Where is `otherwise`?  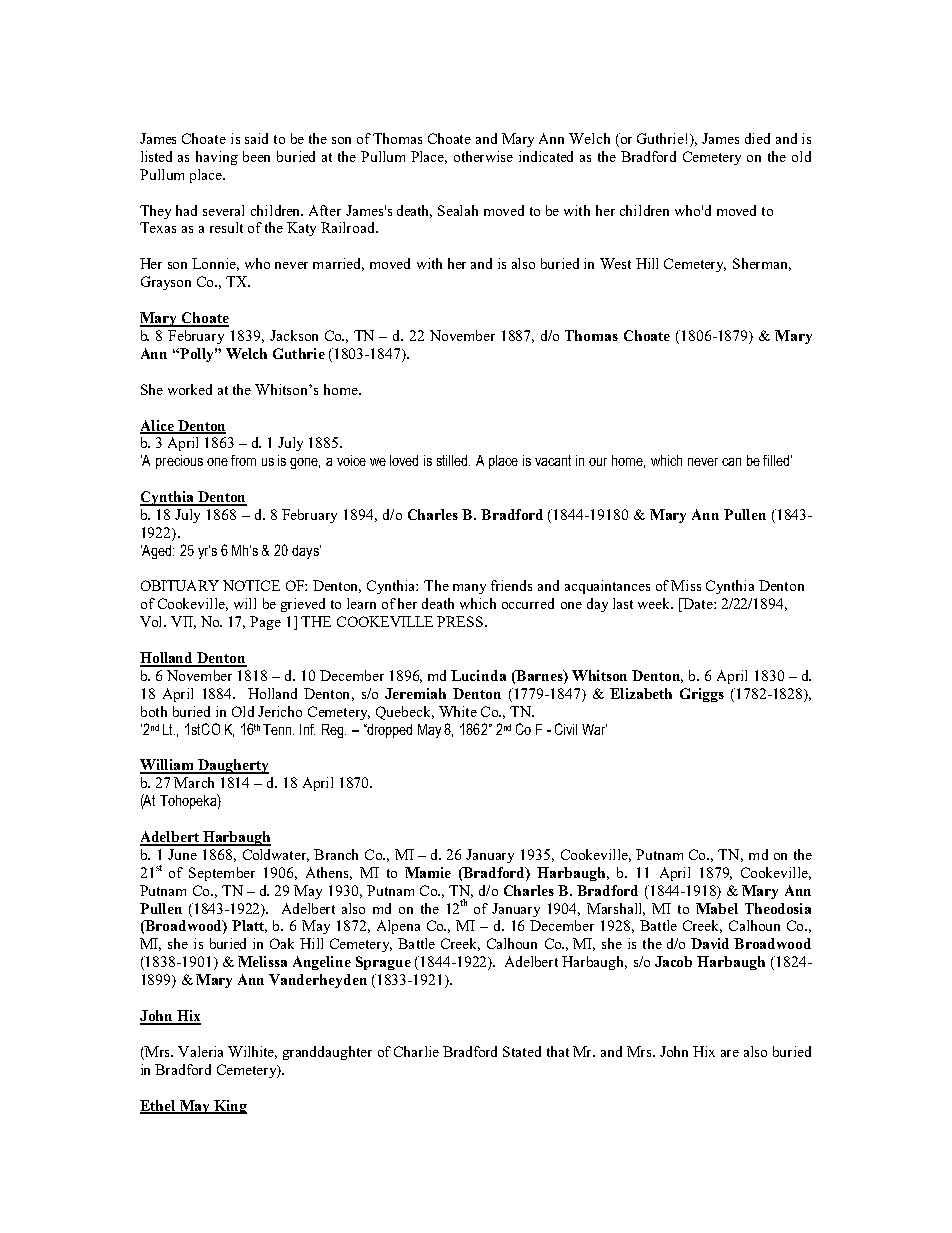 otherwise is located at coordinates (483, 156).
